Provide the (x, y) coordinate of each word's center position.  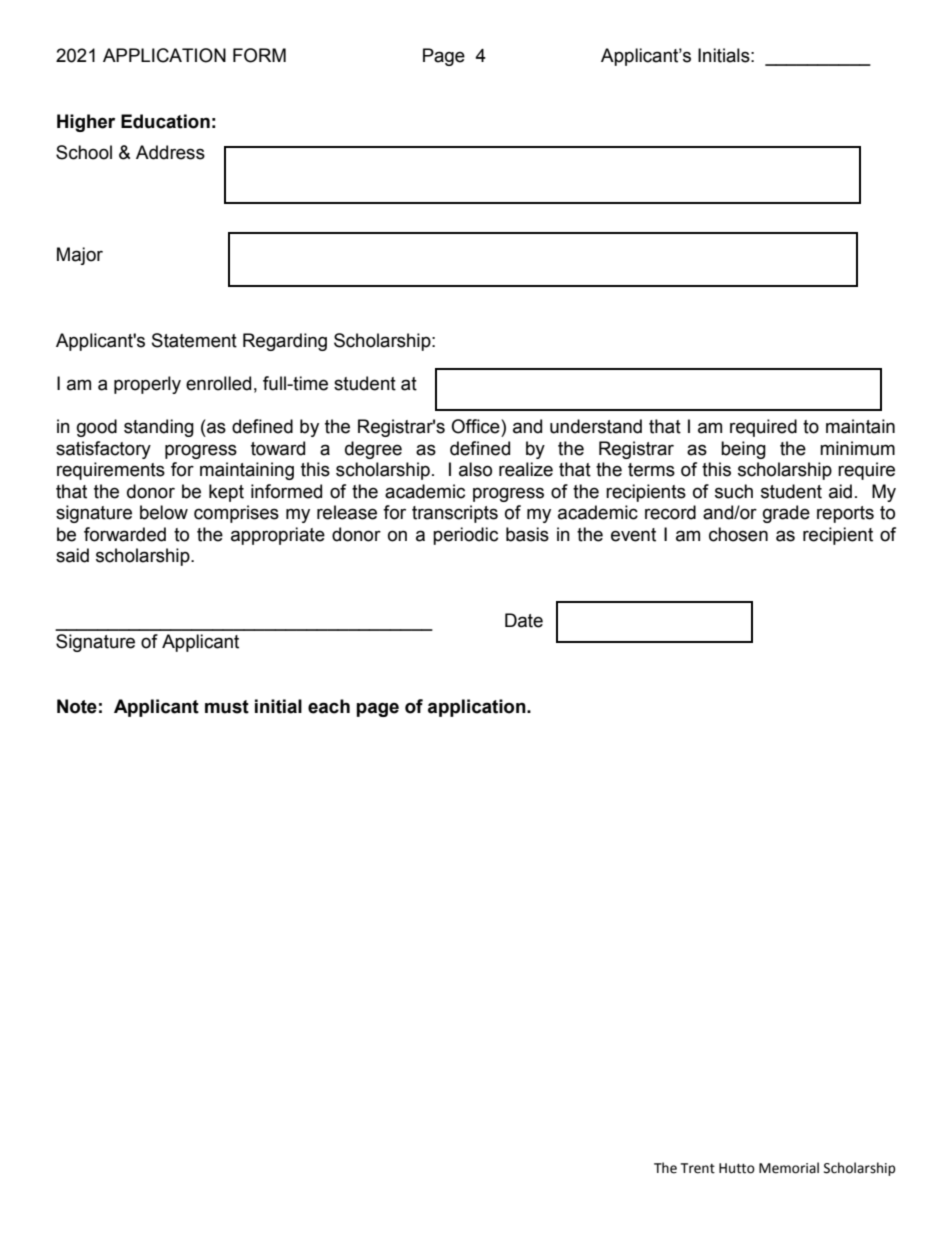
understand (596, 426)
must (227, 707)
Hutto (737, 1168)
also (475, 469)
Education (165, 121)
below (164, 512)
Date (524, 620)
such (734, 491)
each (329, 706)
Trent (698, 1168)
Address (170, 152)
